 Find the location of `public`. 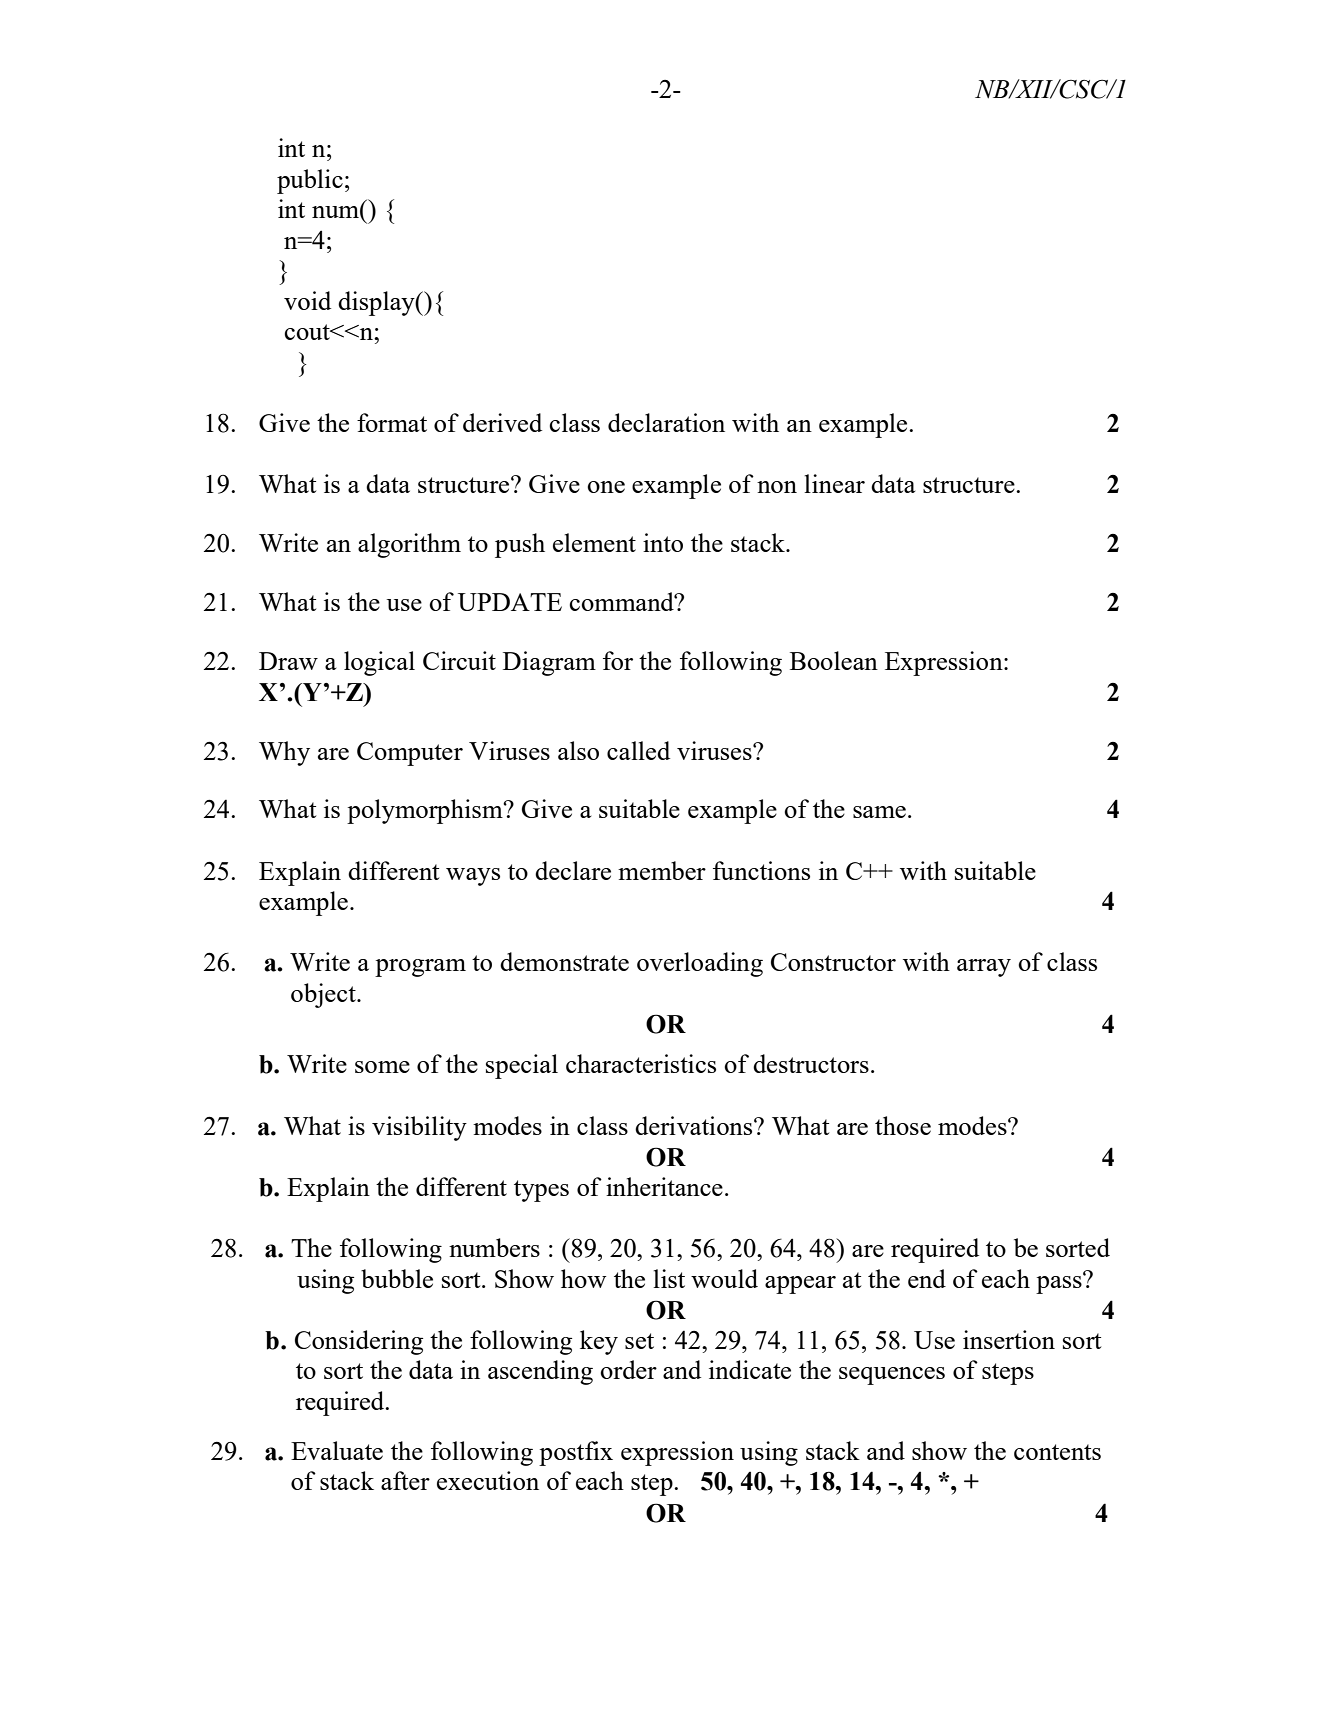

public is located at coordinates (310, 181).
